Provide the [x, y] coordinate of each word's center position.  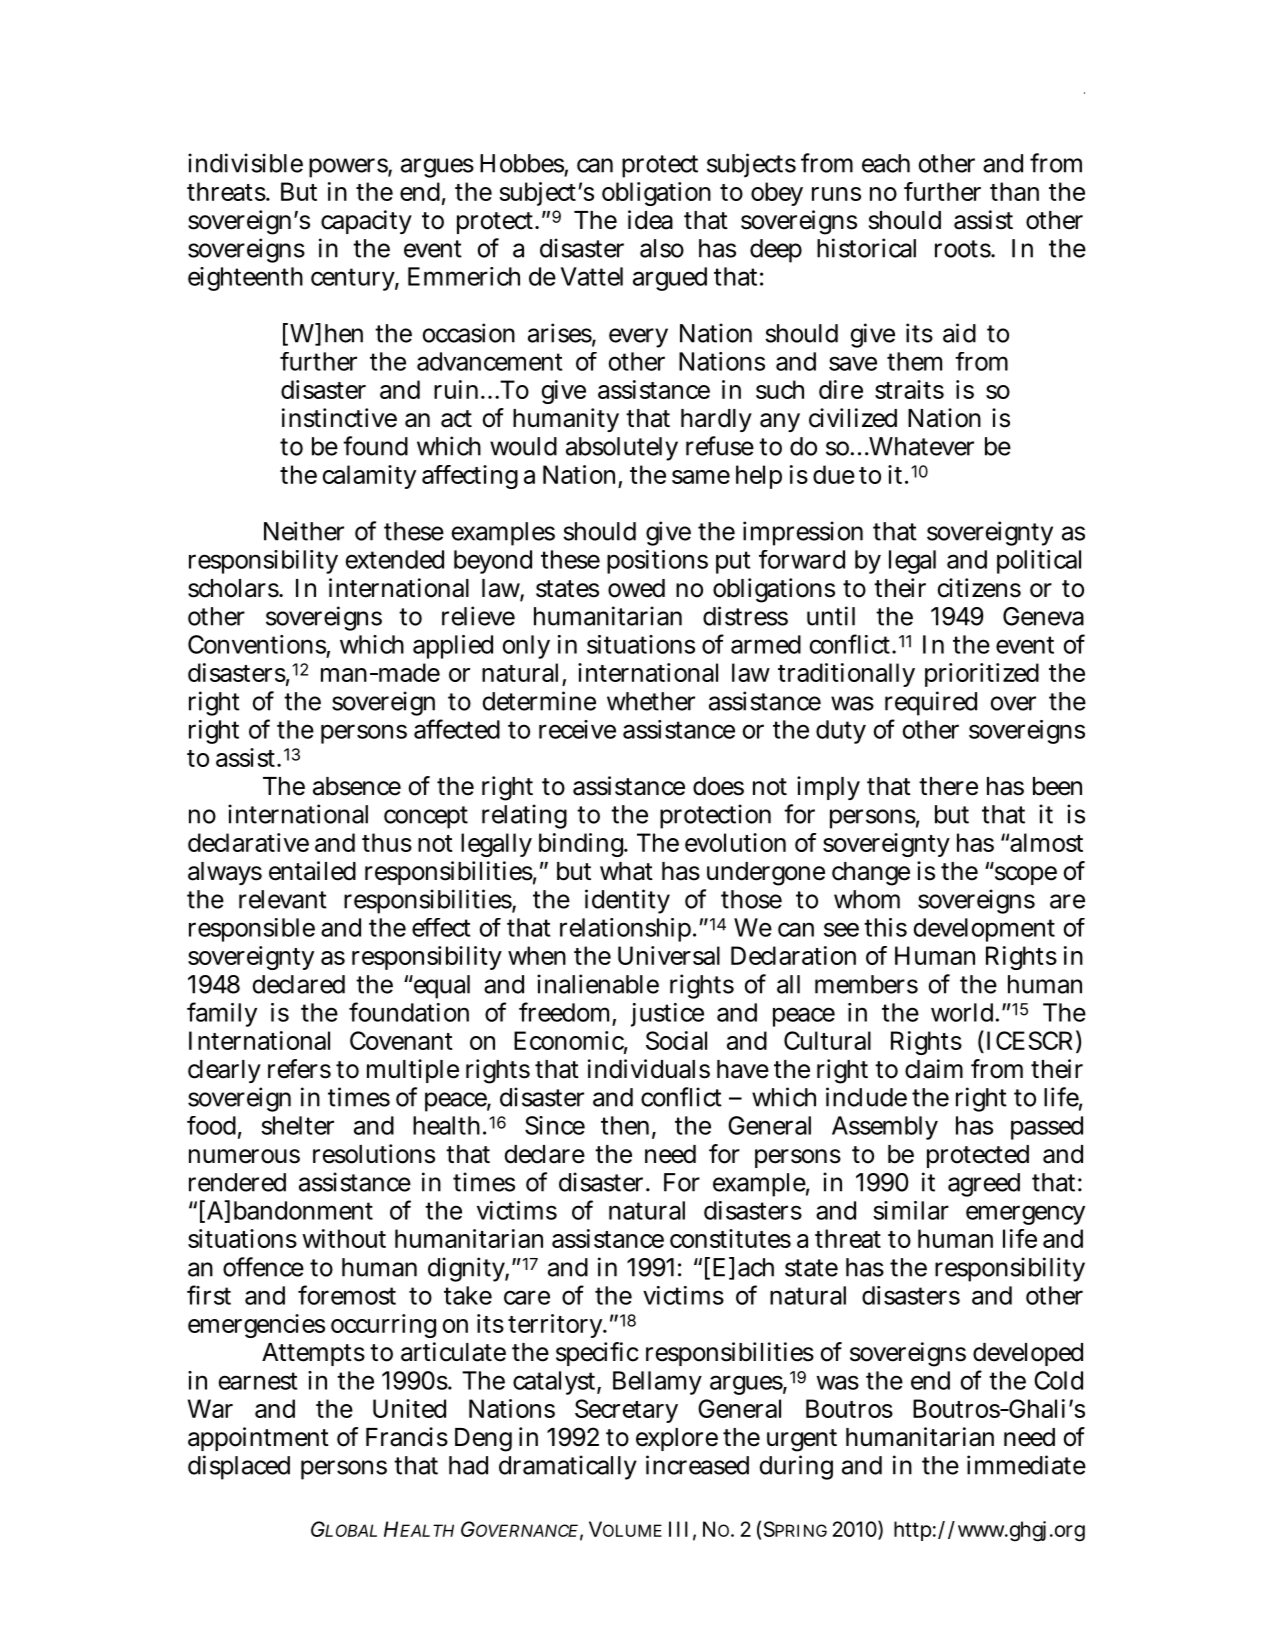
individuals [649, 1069]
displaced [239, 1467]
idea [650, 220]
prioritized [982, 675]
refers [299, 1069]
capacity [366, 222]
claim [934, 1069]
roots [963, 249]
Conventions [257, 644]
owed [636, 588]
